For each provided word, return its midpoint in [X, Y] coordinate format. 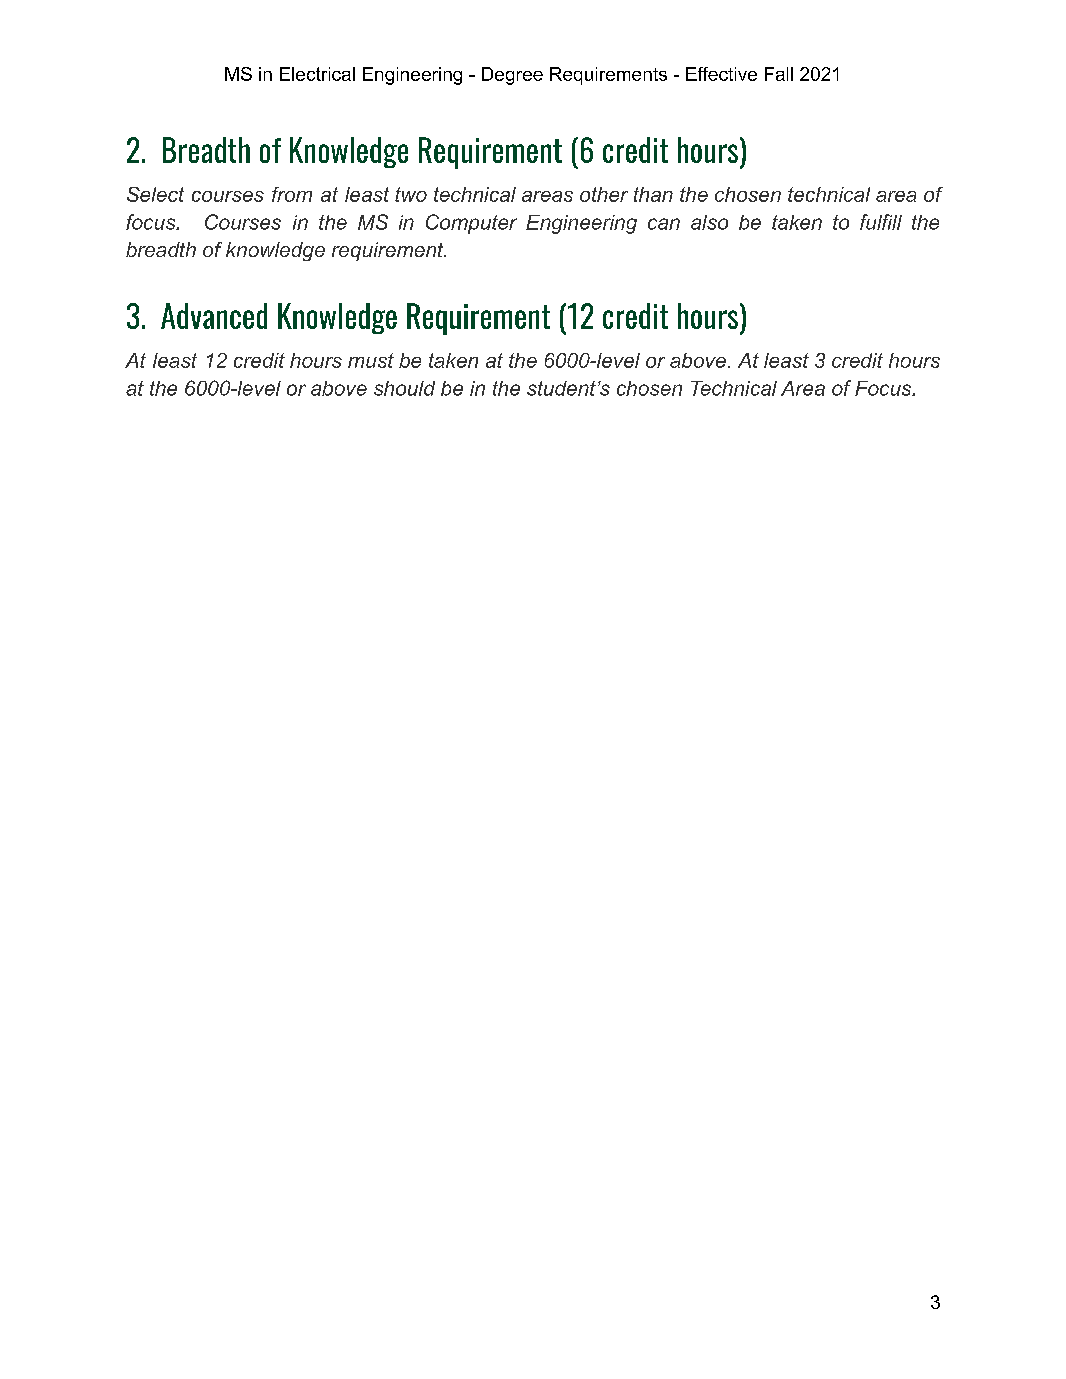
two [411, 194]
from [292, 194]
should [404, 388]
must [371, 360]
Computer [471, 224]
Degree [512, 76]
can [664, 224]
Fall [779, 74]
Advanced [214, 316]
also [709, 222]
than [653, 194]
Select [155, 194]
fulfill [881, 222]
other [604, 194]
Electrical [317, 74]
